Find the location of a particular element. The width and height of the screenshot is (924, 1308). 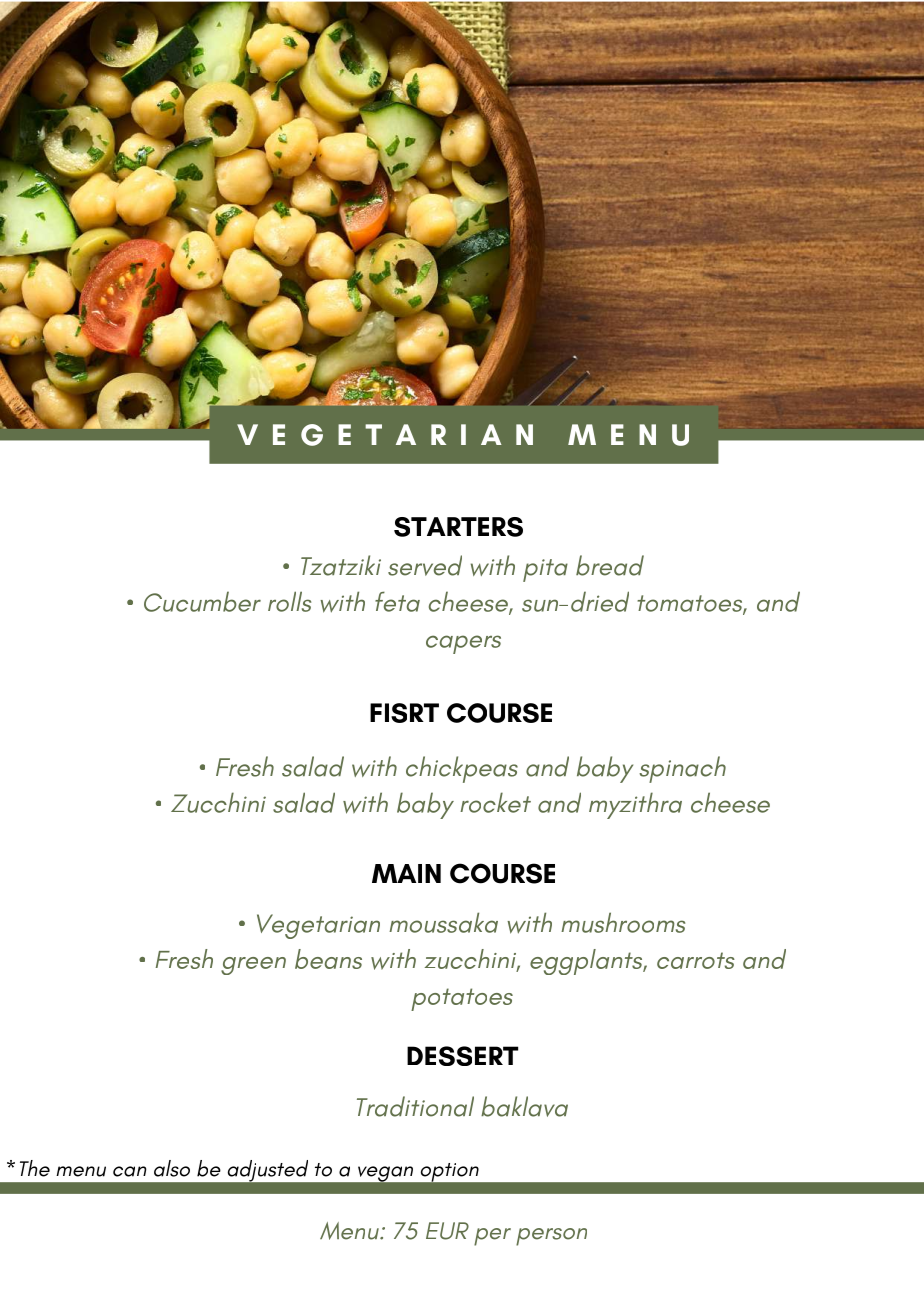

green is located at coordinates (253, 966).
